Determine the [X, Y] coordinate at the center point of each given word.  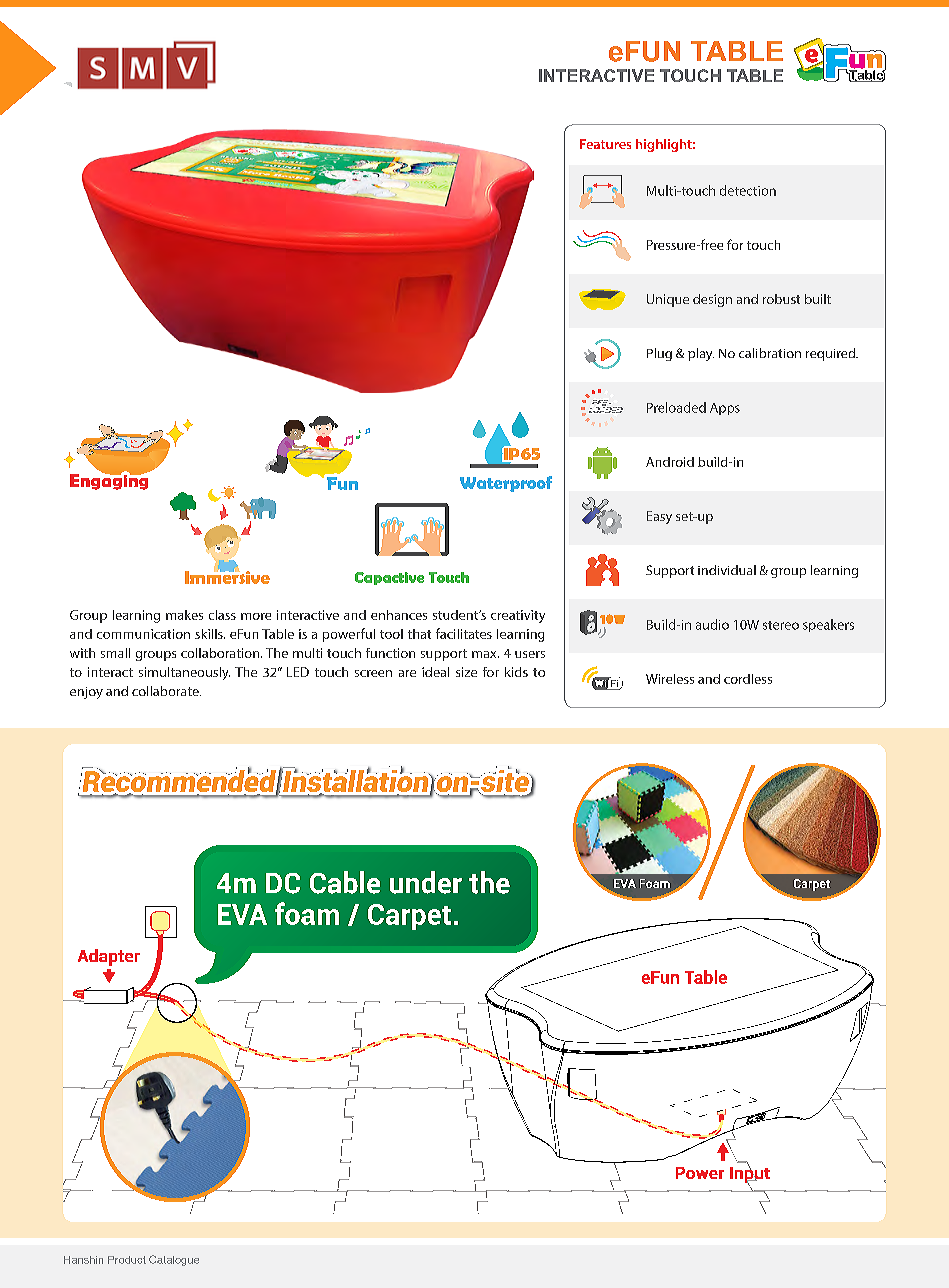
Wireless [670, 679]
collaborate [166, 691]
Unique [668, 300]
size [466, 672]
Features [605, 144]
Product [127, 1260]
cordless [748, 679]
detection [748, 190]
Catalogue [174, 1260]
